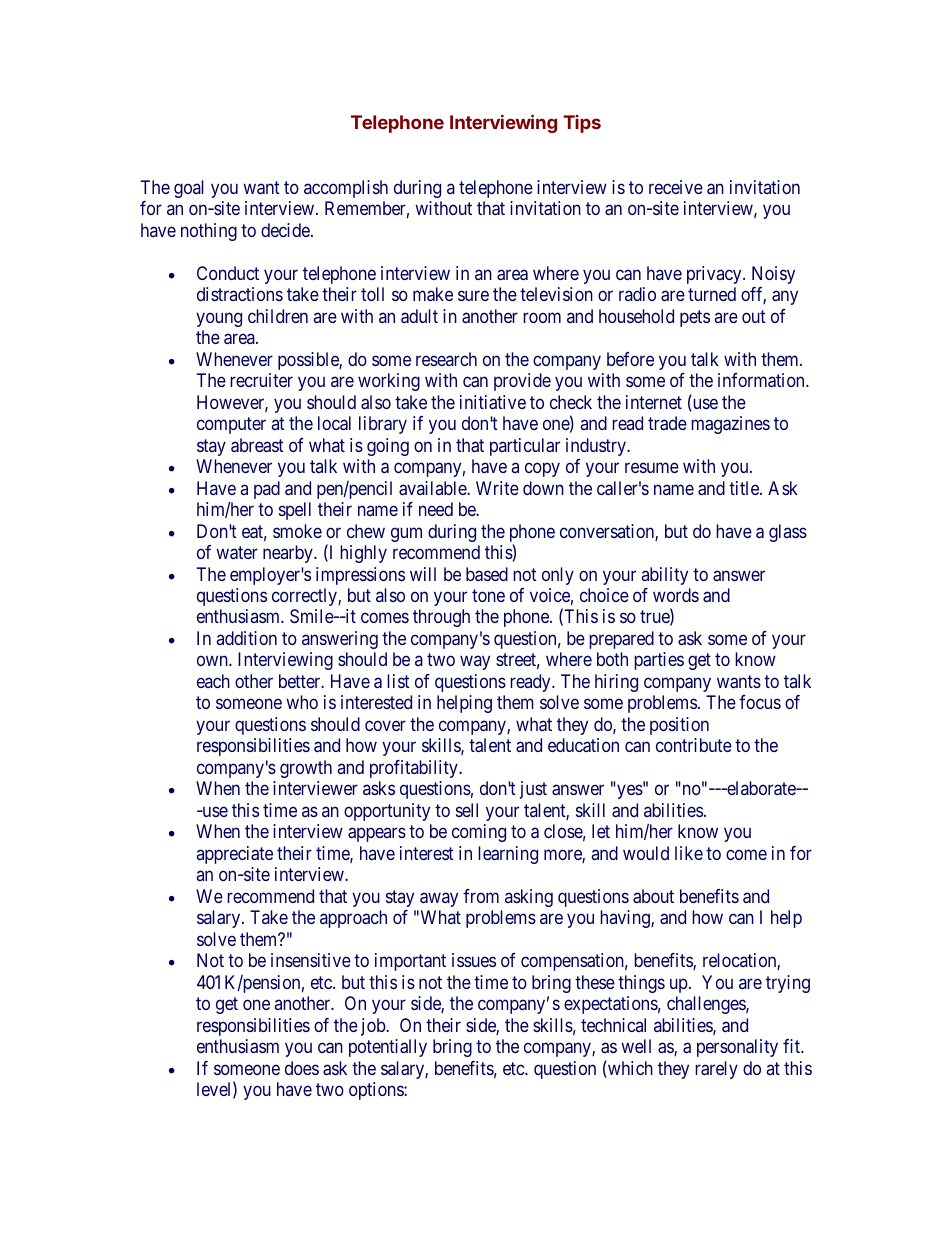 Image resolution: width=952 pixels, height=1233 pixels. Describe the element at coordinates (189, 189) in the screenshot. I see `goal` at that location.
